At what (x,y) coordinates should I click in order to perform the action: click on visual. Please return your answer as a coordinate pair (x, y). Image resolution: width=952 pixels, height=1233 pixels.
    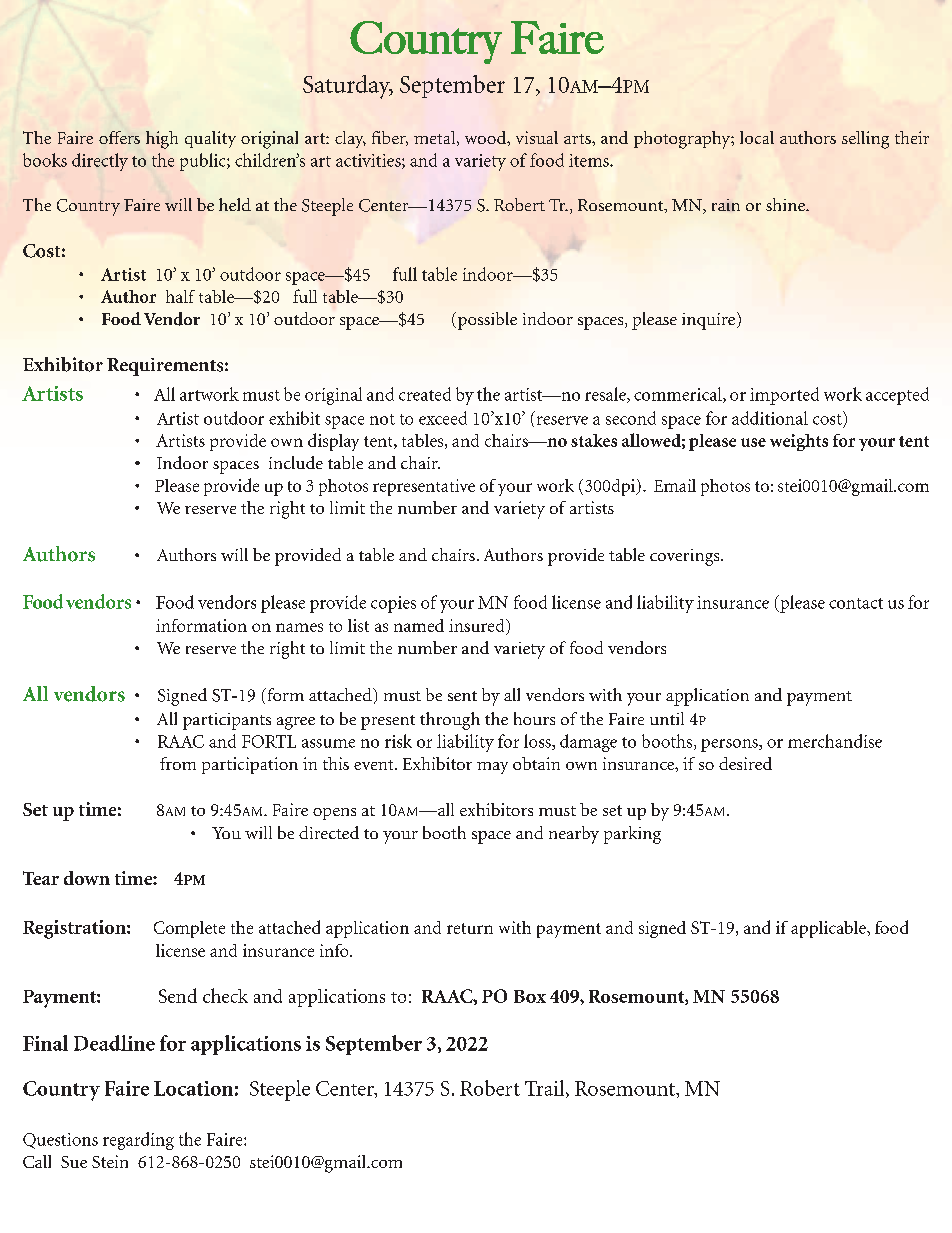
    Looking at the image, I should click on (537, 137).
